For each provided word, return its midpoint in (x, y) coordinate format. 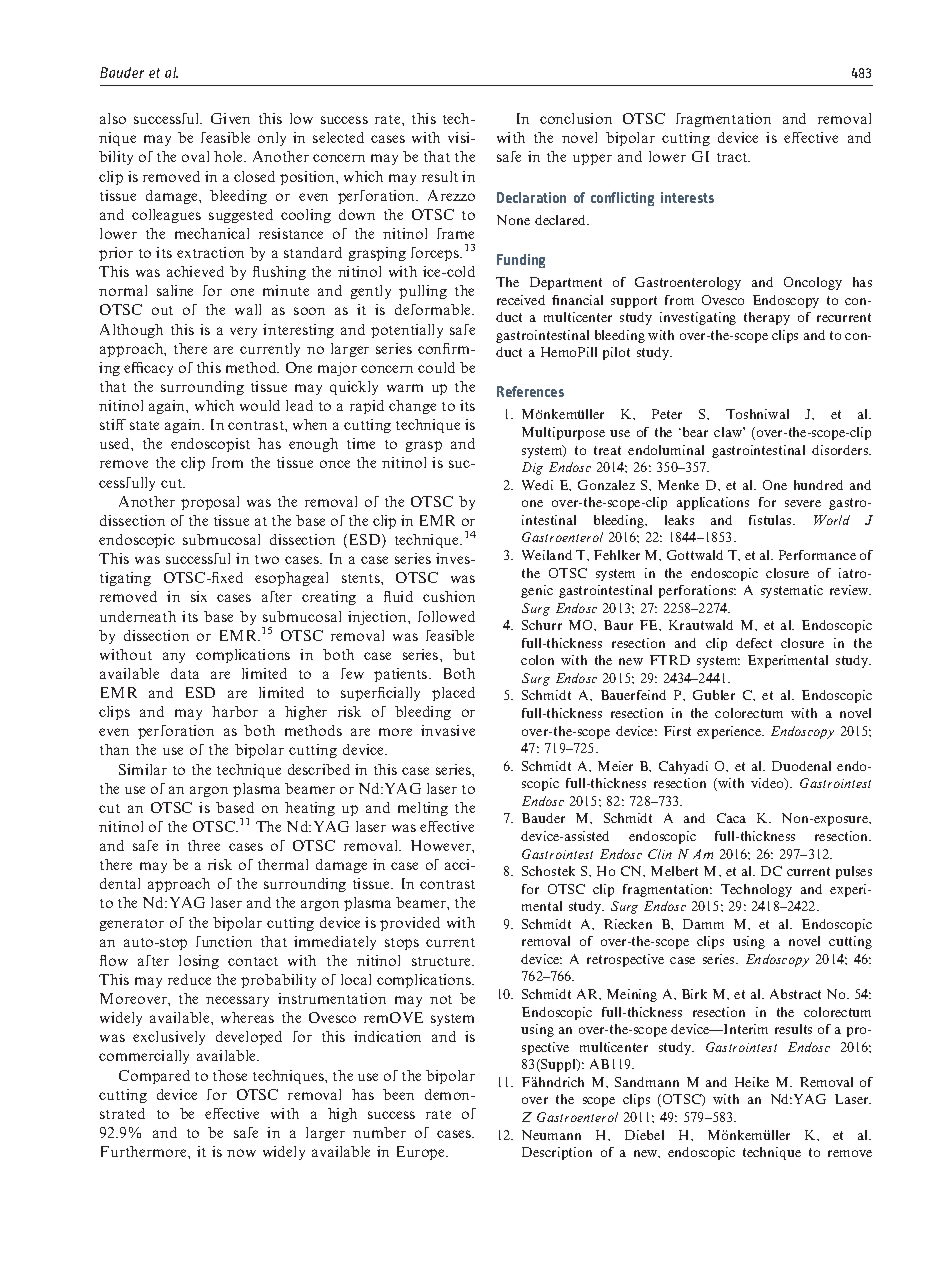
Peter (667, 414)
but (464, 654)
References (530, 391)
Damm (703, 924)
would (260, 405)
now (241, 1153)
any (174, 657)
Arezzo (451, 195)
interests (687, 197)
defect (754, 643)
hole (230, 156)
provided (410, 924)
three (204, 845)
